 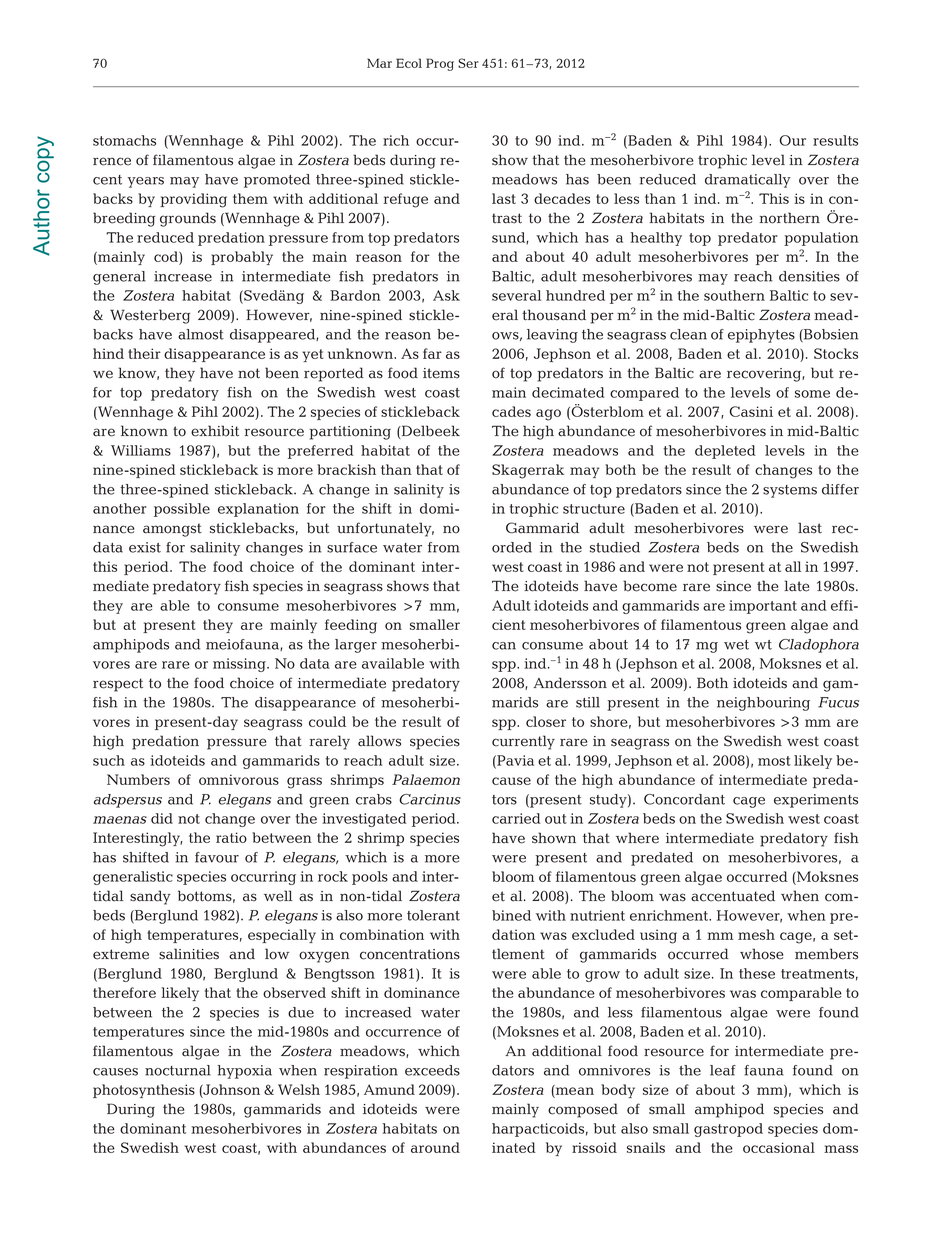 I want to click on carried, so click(x=516, y=818).
